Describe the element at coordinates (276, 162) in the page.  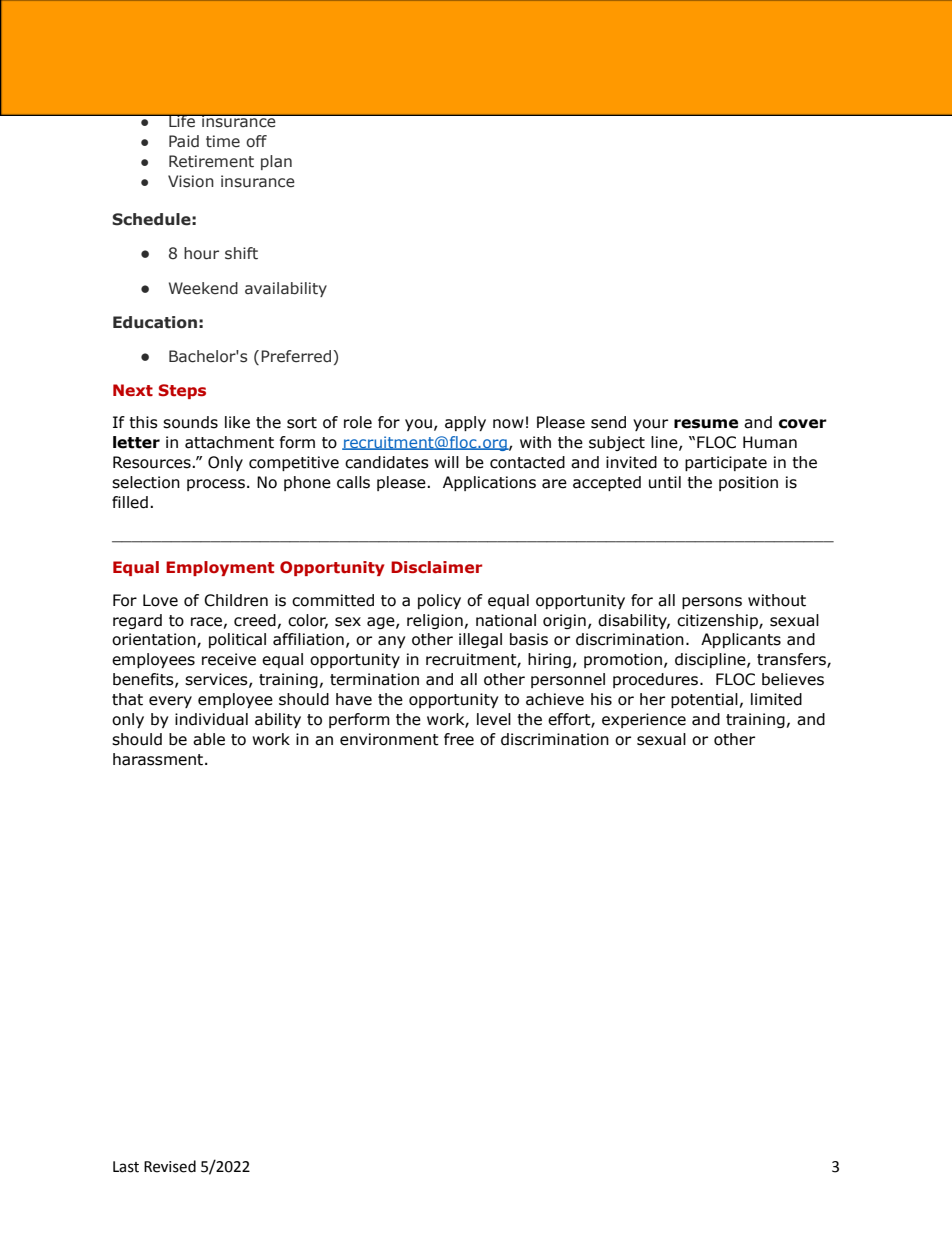
I see `plan` at that location.
